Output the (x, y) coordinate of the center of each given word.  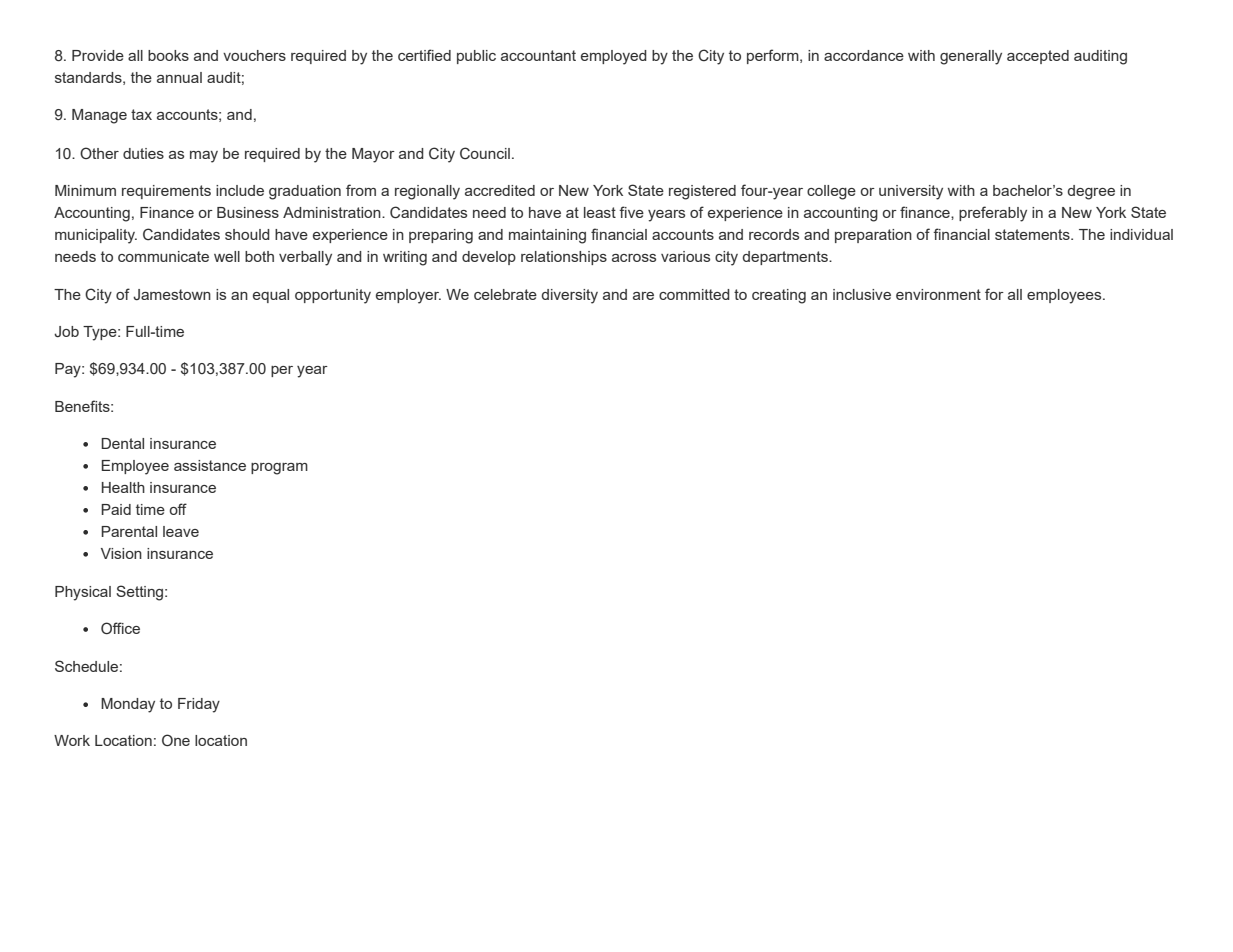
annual (179, 77)
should (247, 234)
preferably (993, 214)
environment (938, 294)
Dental (122, 443)
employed (614, 57)
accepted (1038, 57)
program (279, 469)
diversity (570, 296)
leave (181, 531)
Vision (121, 553)
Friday (199, 705)
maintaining (547, 236)
